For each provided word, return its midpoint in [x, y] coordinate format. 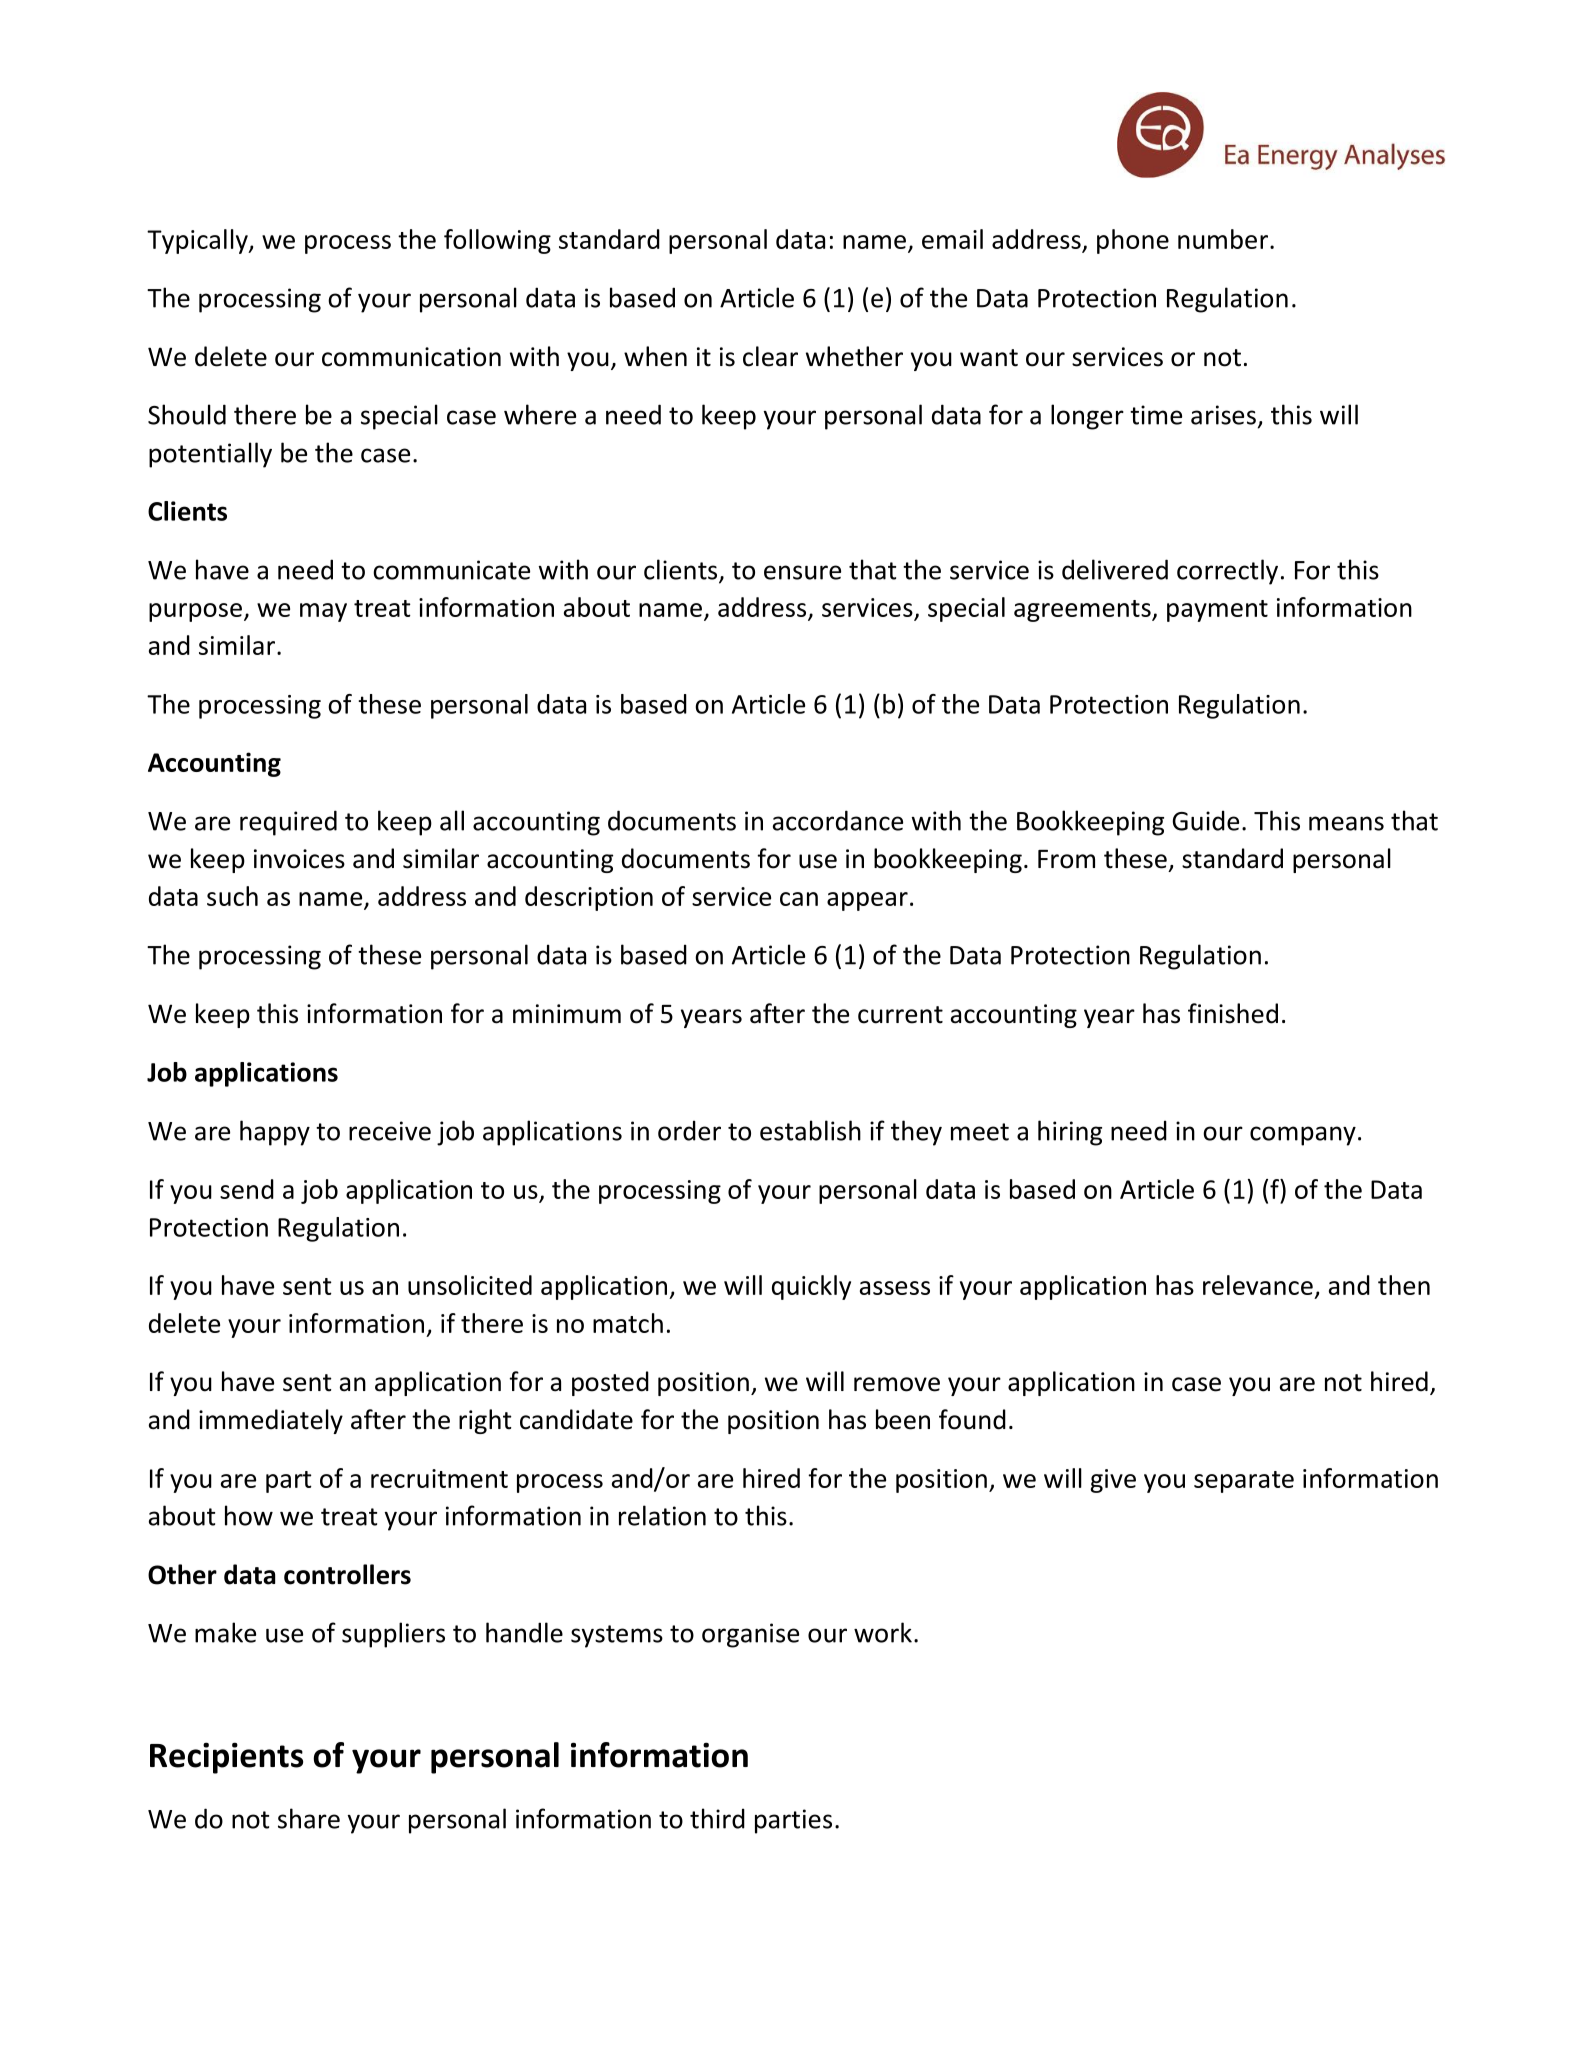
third [717, 1818]
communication [411, 357]
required [288, 823]
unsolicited [470, 1285]
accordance [838, 820]
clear [770, 356]
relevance [1258, 1285]
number [1223, 239]
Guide [1205, 820]
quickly [811, 1287]
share [309, 1818]
